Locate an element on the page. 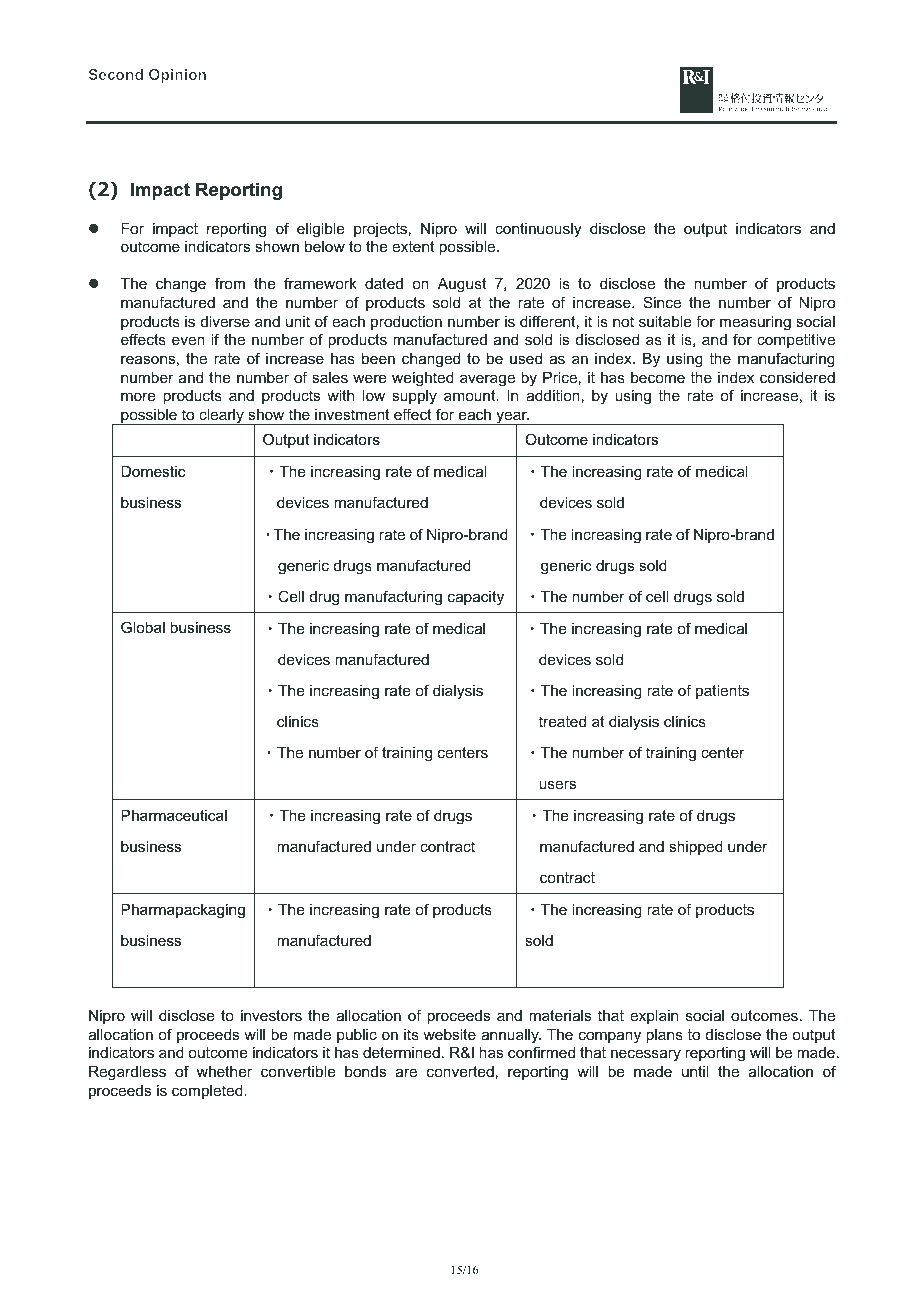 This image has height=1308, width=924. until is located at coordinates (695, 1071).
